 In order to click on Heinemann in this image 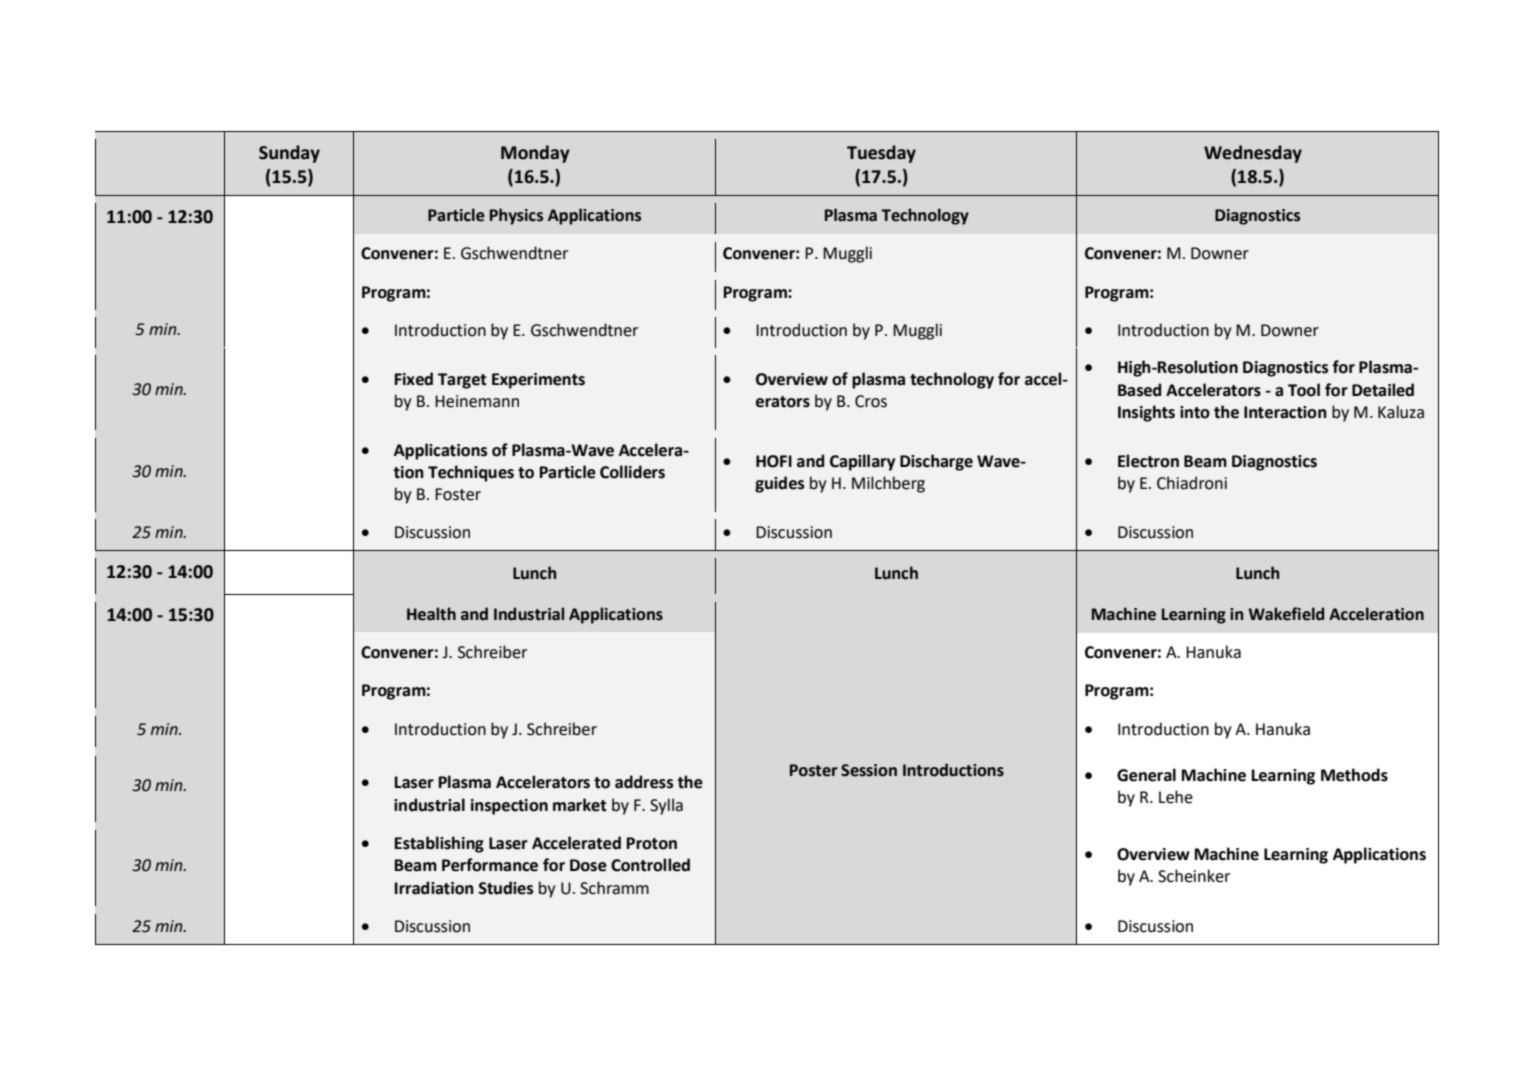, I will do `click(477, 401)`.
